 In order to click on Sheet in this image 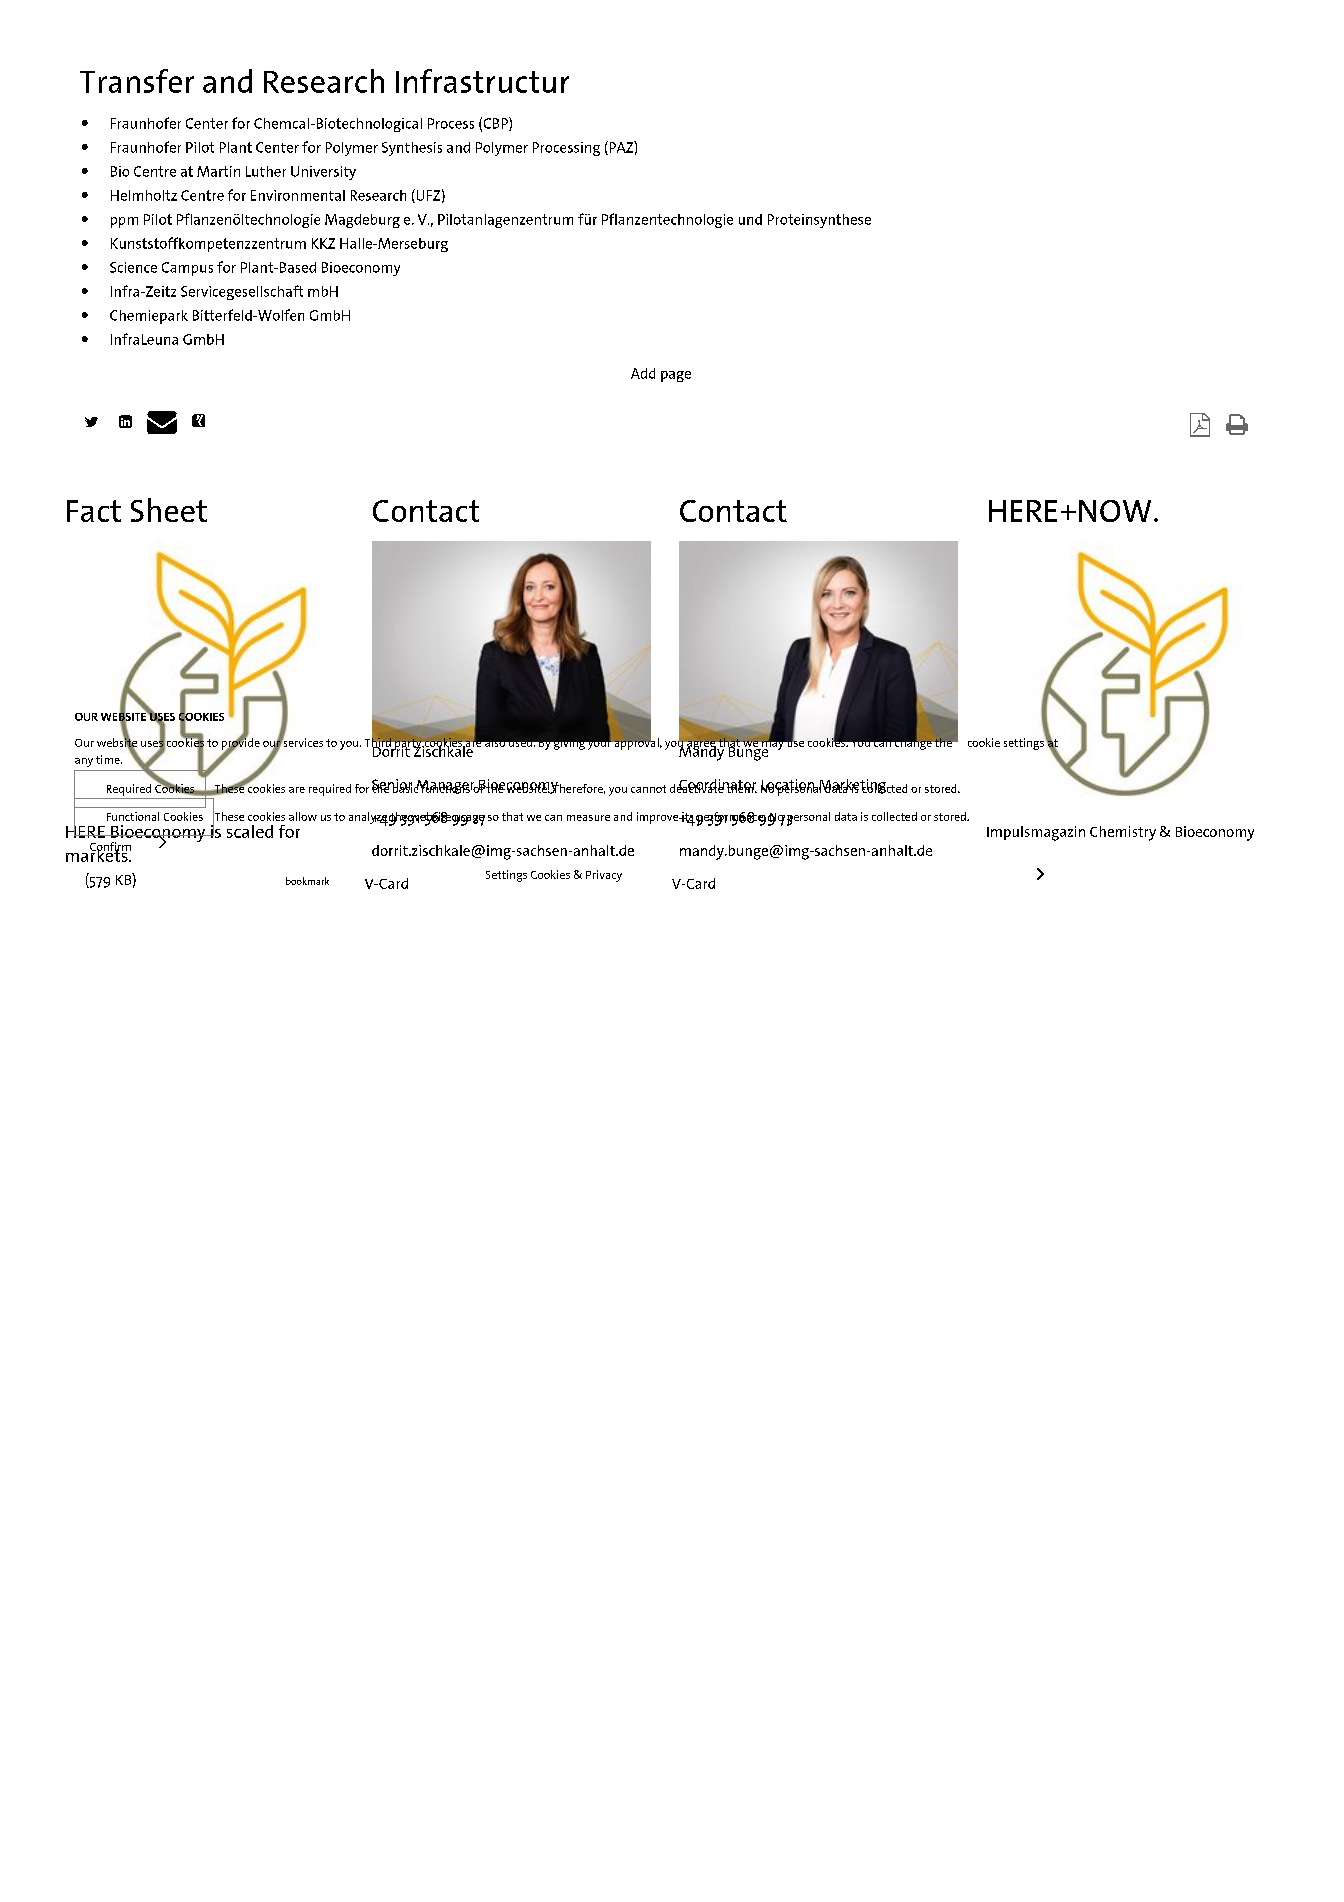, I will do `click(169, 510)`.
